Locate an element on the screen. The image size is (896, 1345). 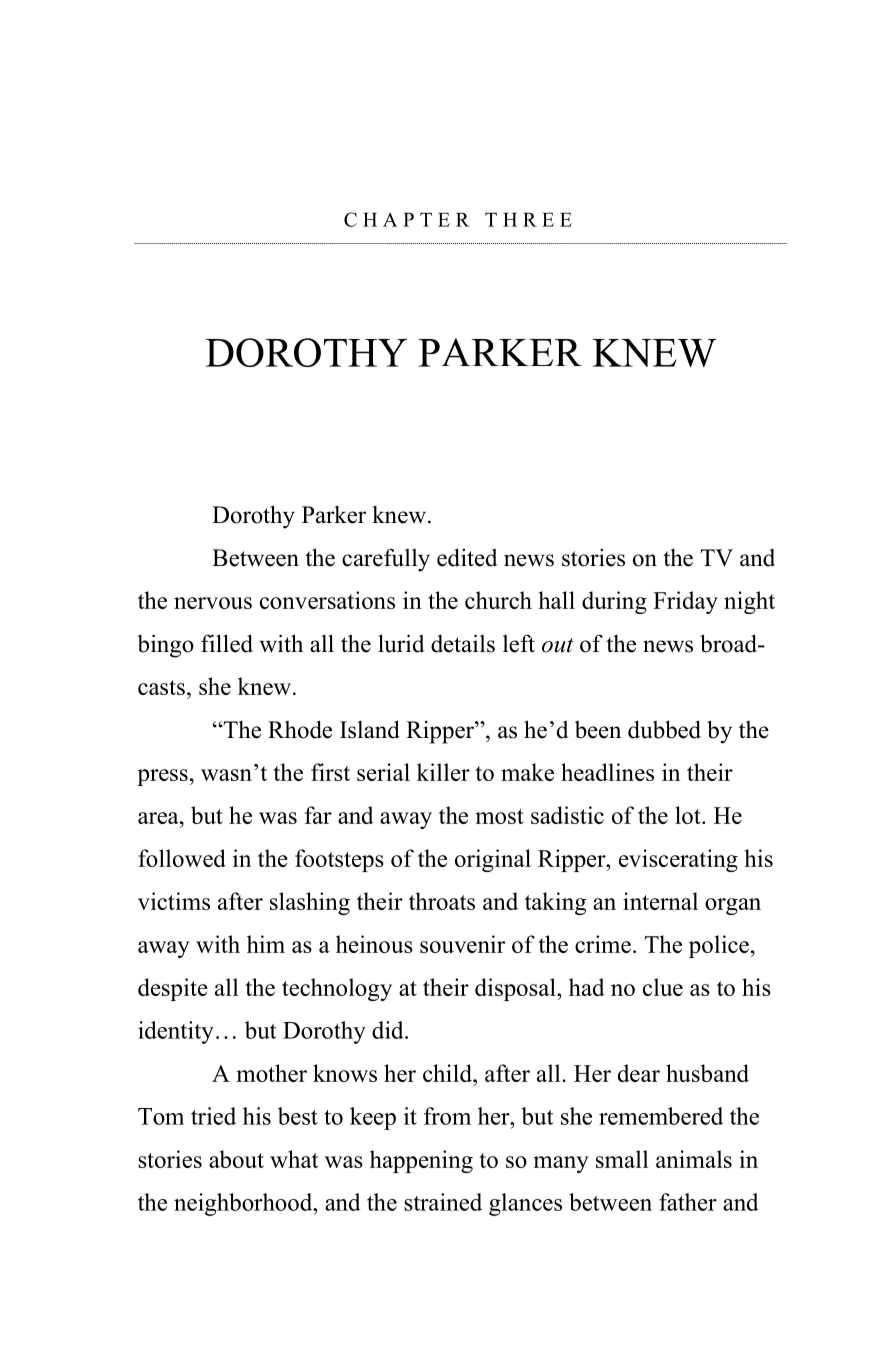
about is located at coordinates (236, 1159).
